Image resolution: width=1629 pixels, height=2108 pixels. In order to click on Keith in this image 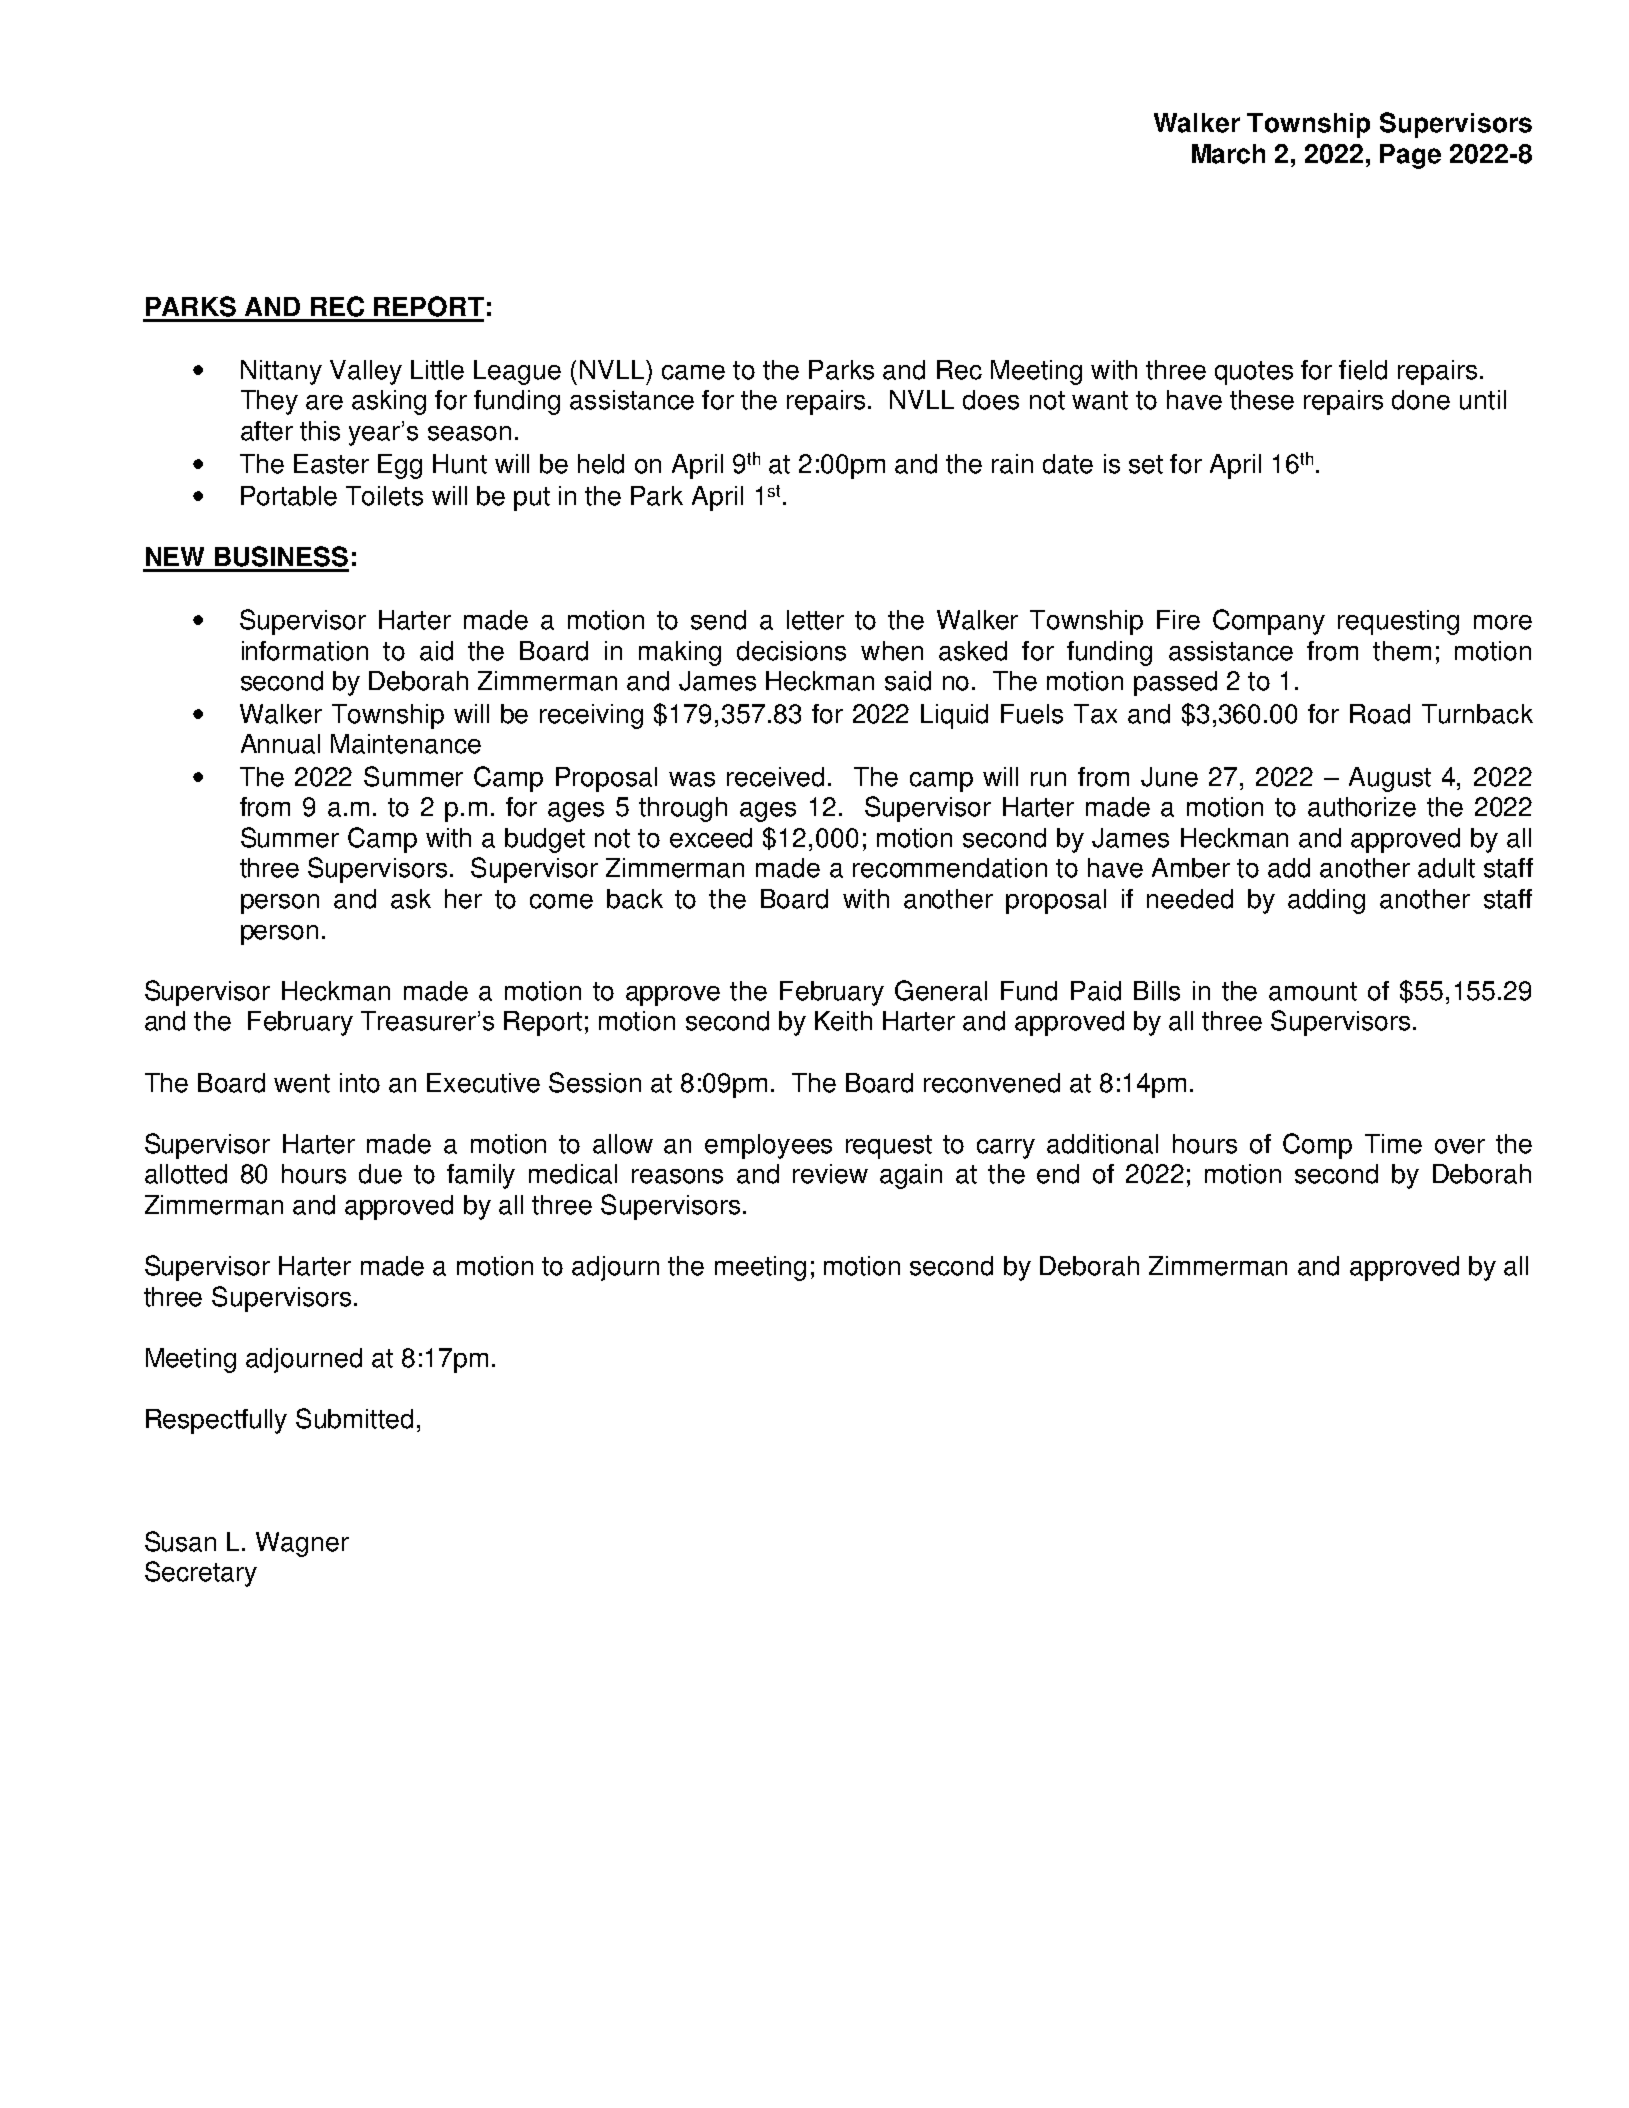, I will do `click(843, 1021)`.
